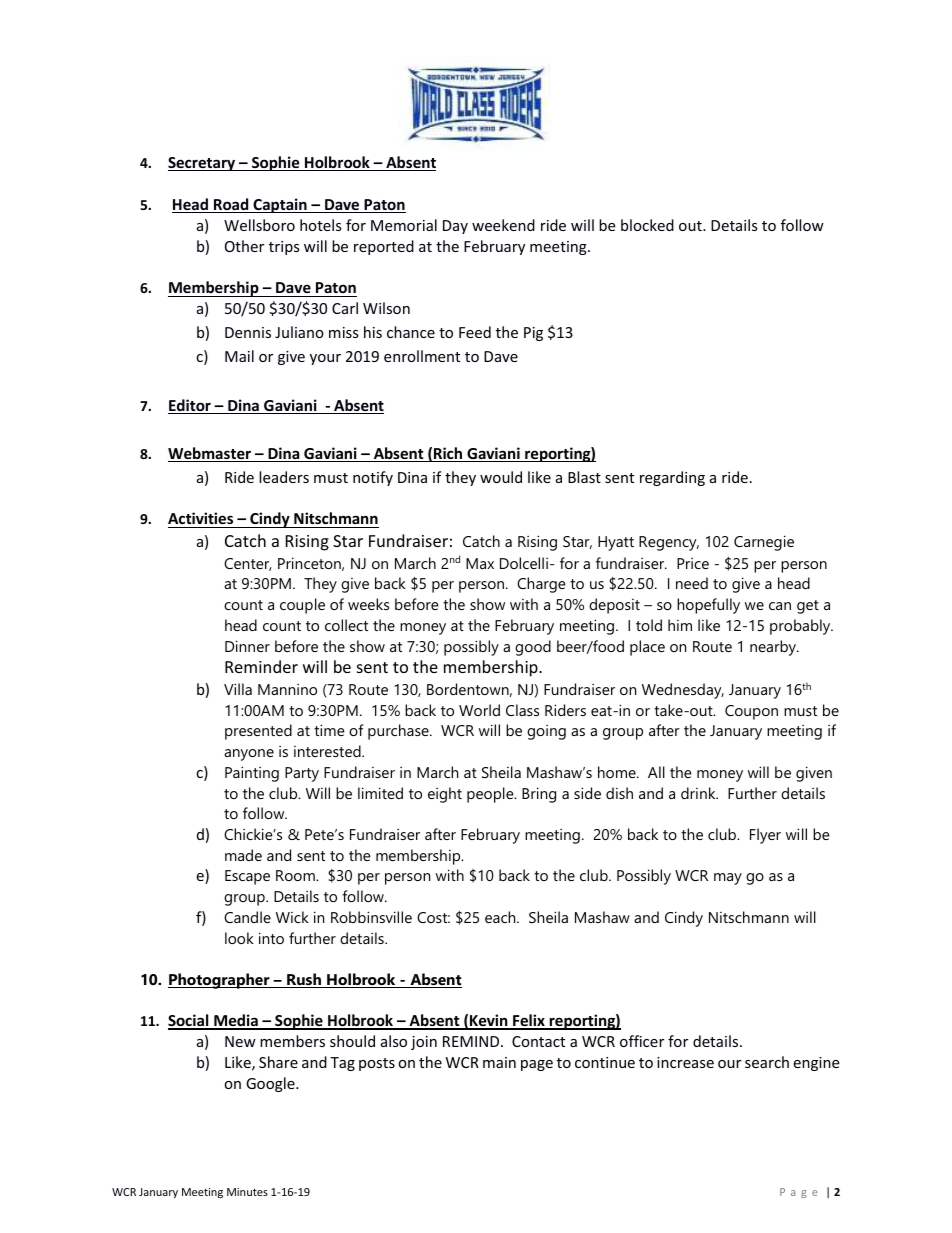 Image resolution: width=952 pixels, height=1233 pixels. Describe the element at coordinates (647, 225) in the screenshot. I see `blocked` at that location.
